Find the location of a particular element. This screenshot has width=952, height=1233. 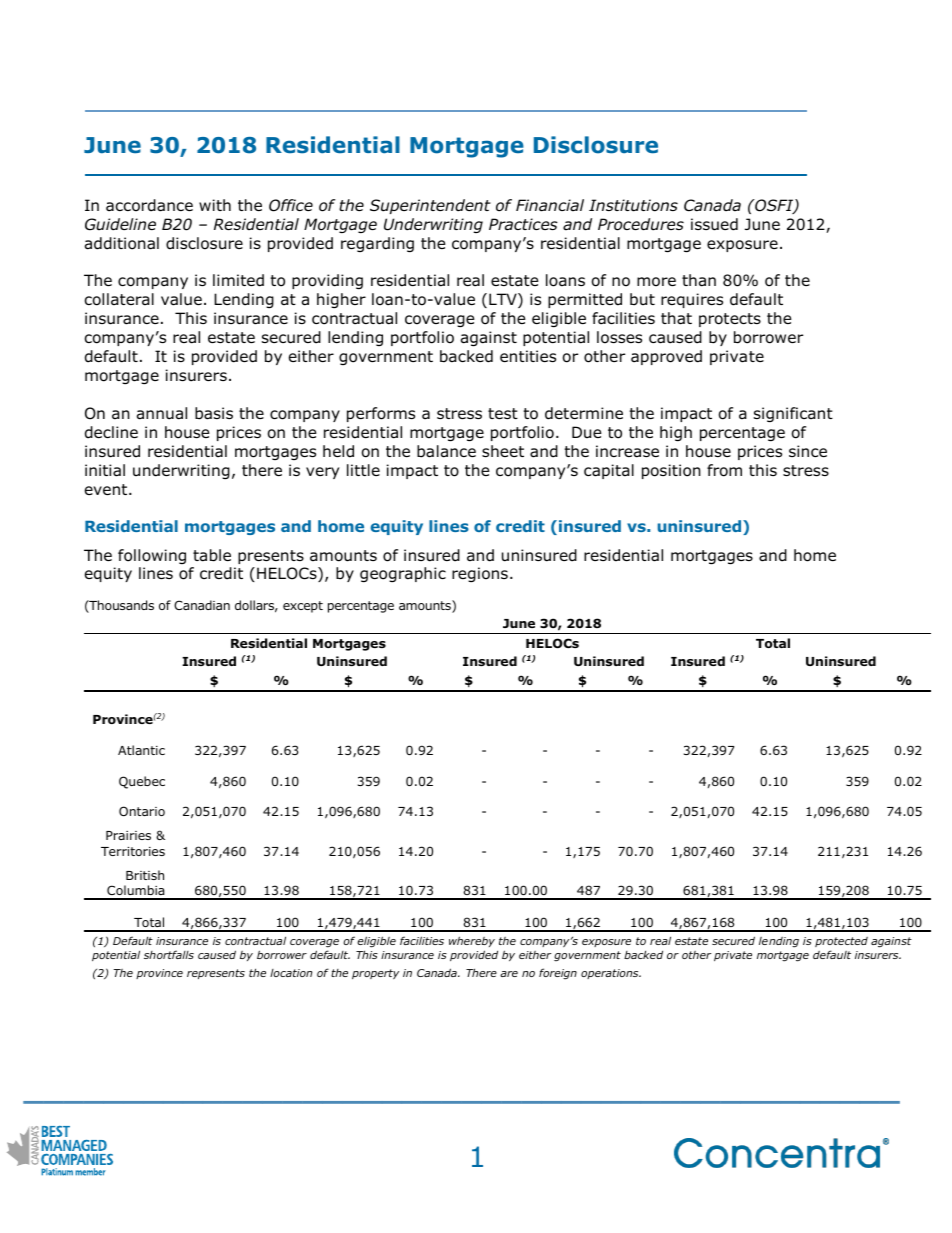

initial is located at coordinates (105, 470).
